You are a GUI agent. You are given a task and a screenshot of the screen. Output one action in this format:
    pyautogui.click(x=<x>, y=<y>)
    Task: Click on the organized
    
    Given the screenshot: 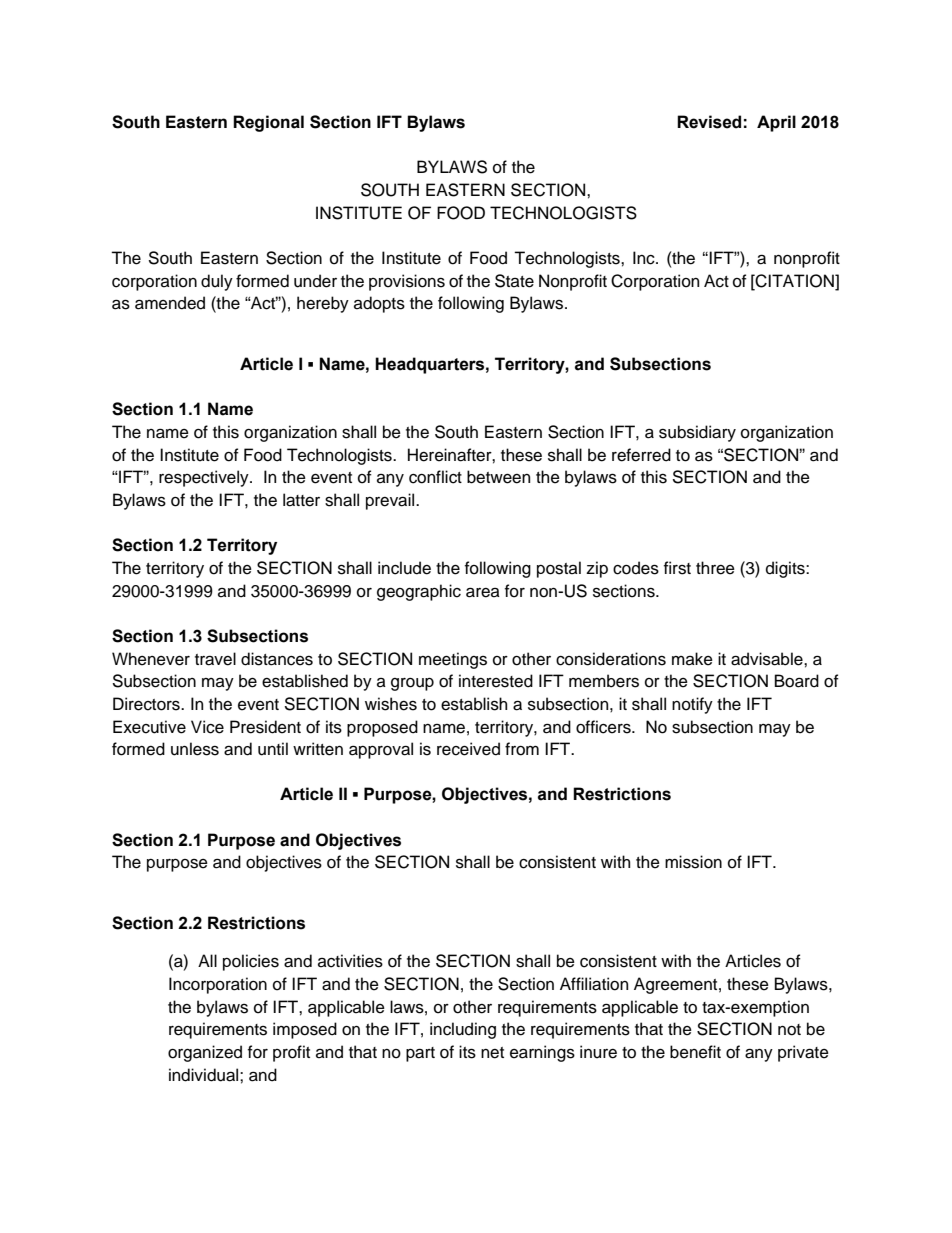 What is the action you would take?
    pyautogui.click(x=205, y=1053)
